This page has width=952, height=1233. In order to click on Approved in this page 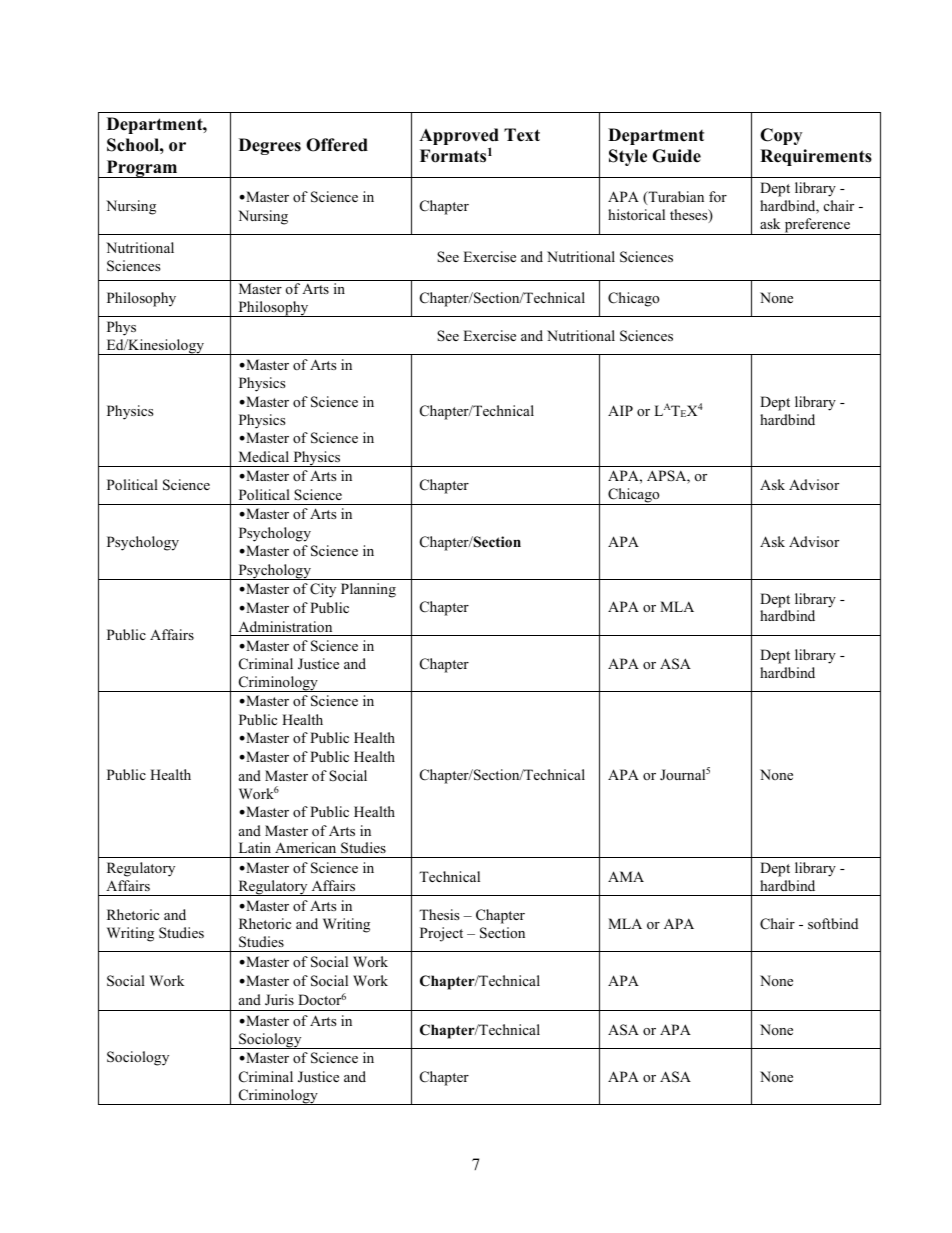, I will do `click(459, 136)`.
